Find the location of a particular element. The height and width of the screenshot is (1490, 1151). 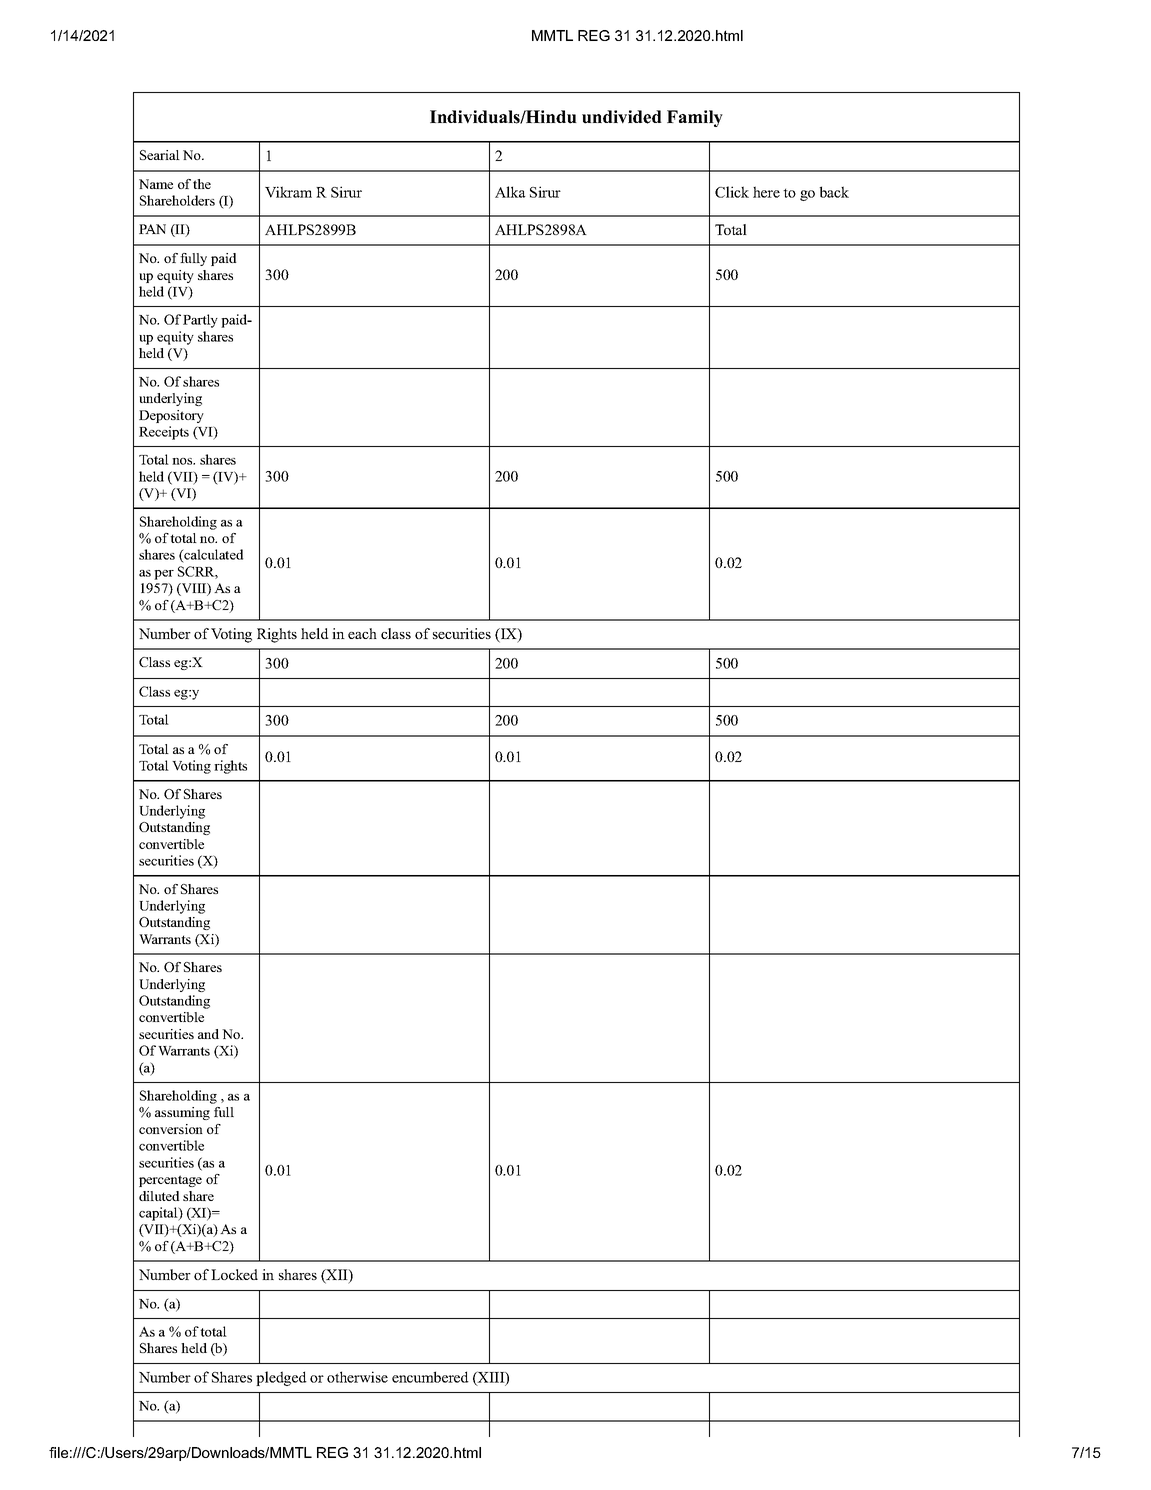

encumbered is located at coordinates (430, 1377).
